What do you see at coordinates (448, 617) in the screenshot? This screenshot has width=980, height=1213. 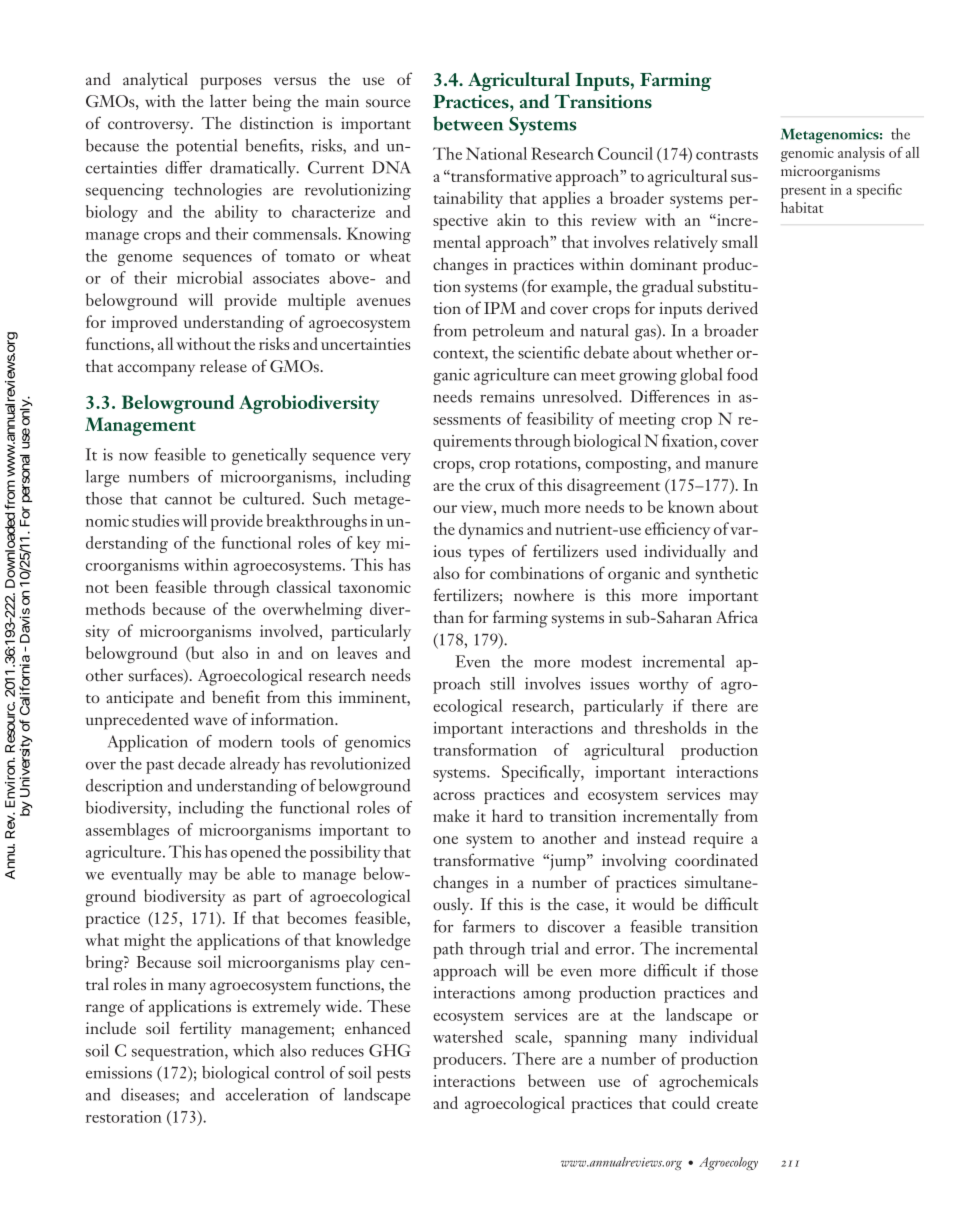 I see `than` at bounding box center [448, 617].
